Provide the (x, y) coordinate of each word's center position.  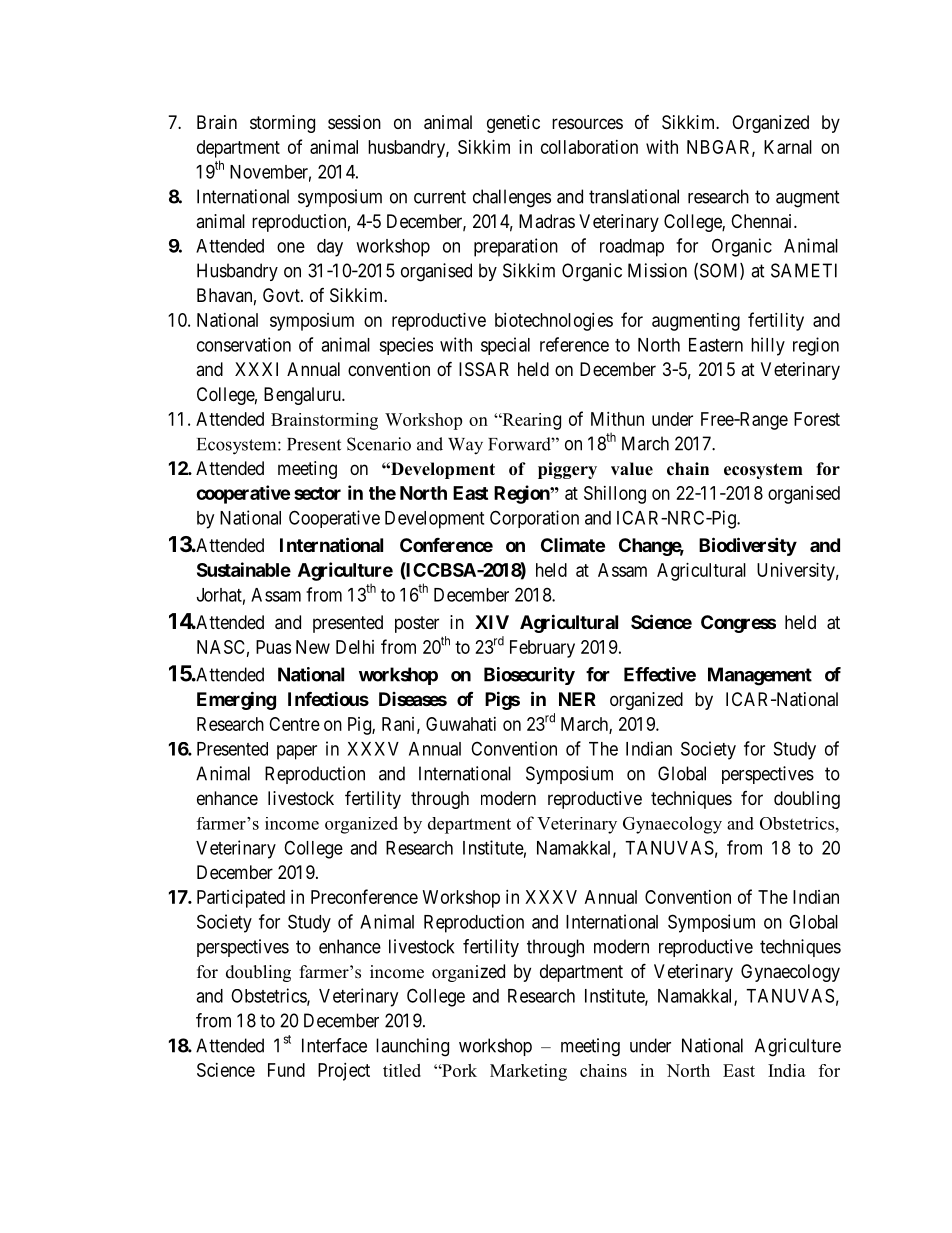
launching (412, 1047)
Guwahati (461, 724)
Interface (334, 1045)
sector (317, 493)
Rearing (530, 421)
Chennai (763, 221)
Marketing (528, 1072)
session (354, 122)
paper (297, 752)
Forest (817, 419)
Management (760, 676)
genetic (513, 124)
